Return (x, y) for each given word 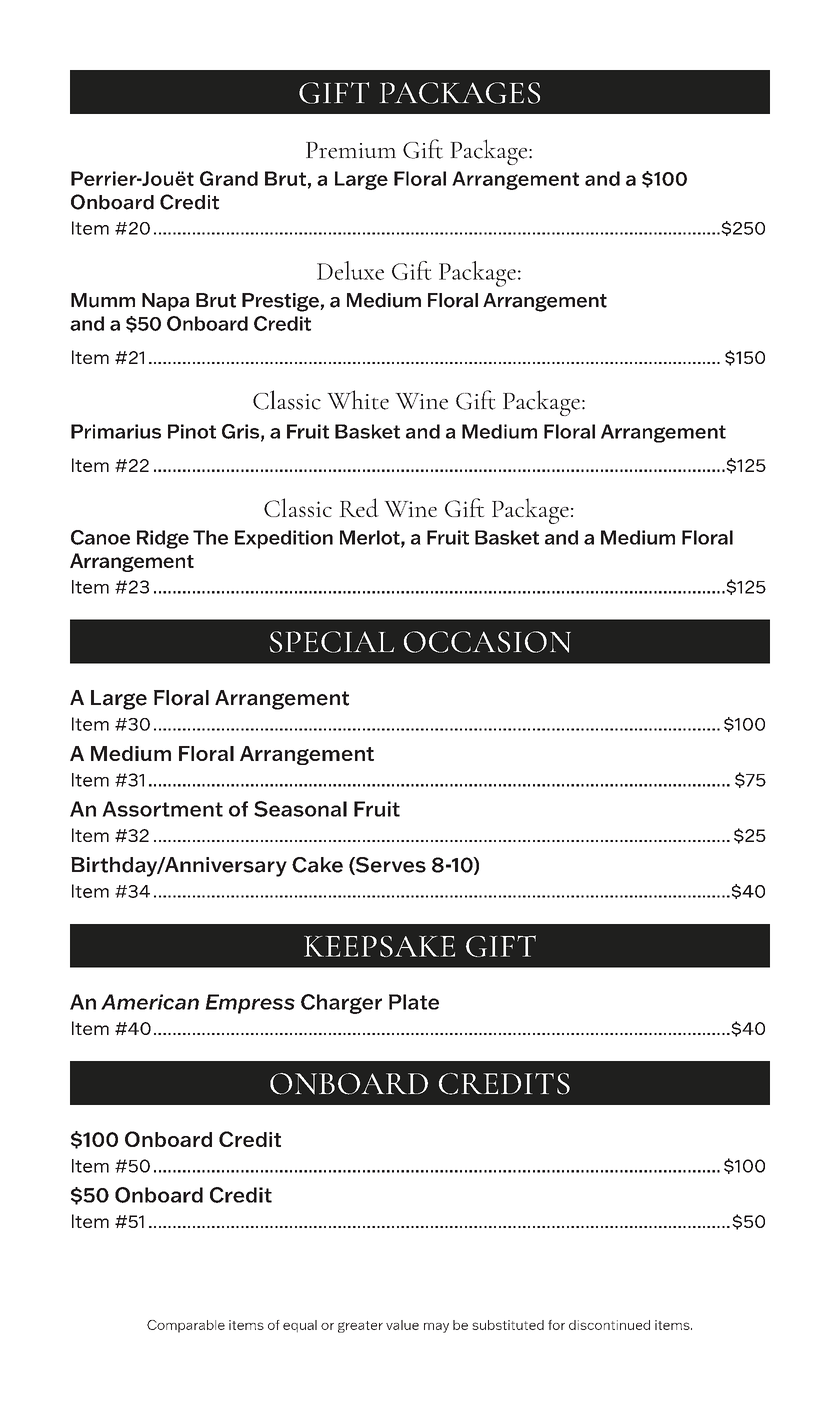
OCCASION (487, 642)
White (358, 400)
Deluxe (350, 270)
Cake (317, 865)
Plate (414, 1002)
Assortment (162, 809)
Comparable (186, 1326)
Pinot (192, 431)
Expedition (284, 539)
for (556, 1325)
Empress (250, 1004)
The (210, 537)
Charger (341, 1004)
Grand (229, 178)
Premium (351, 150)
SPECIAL (332, 642)
